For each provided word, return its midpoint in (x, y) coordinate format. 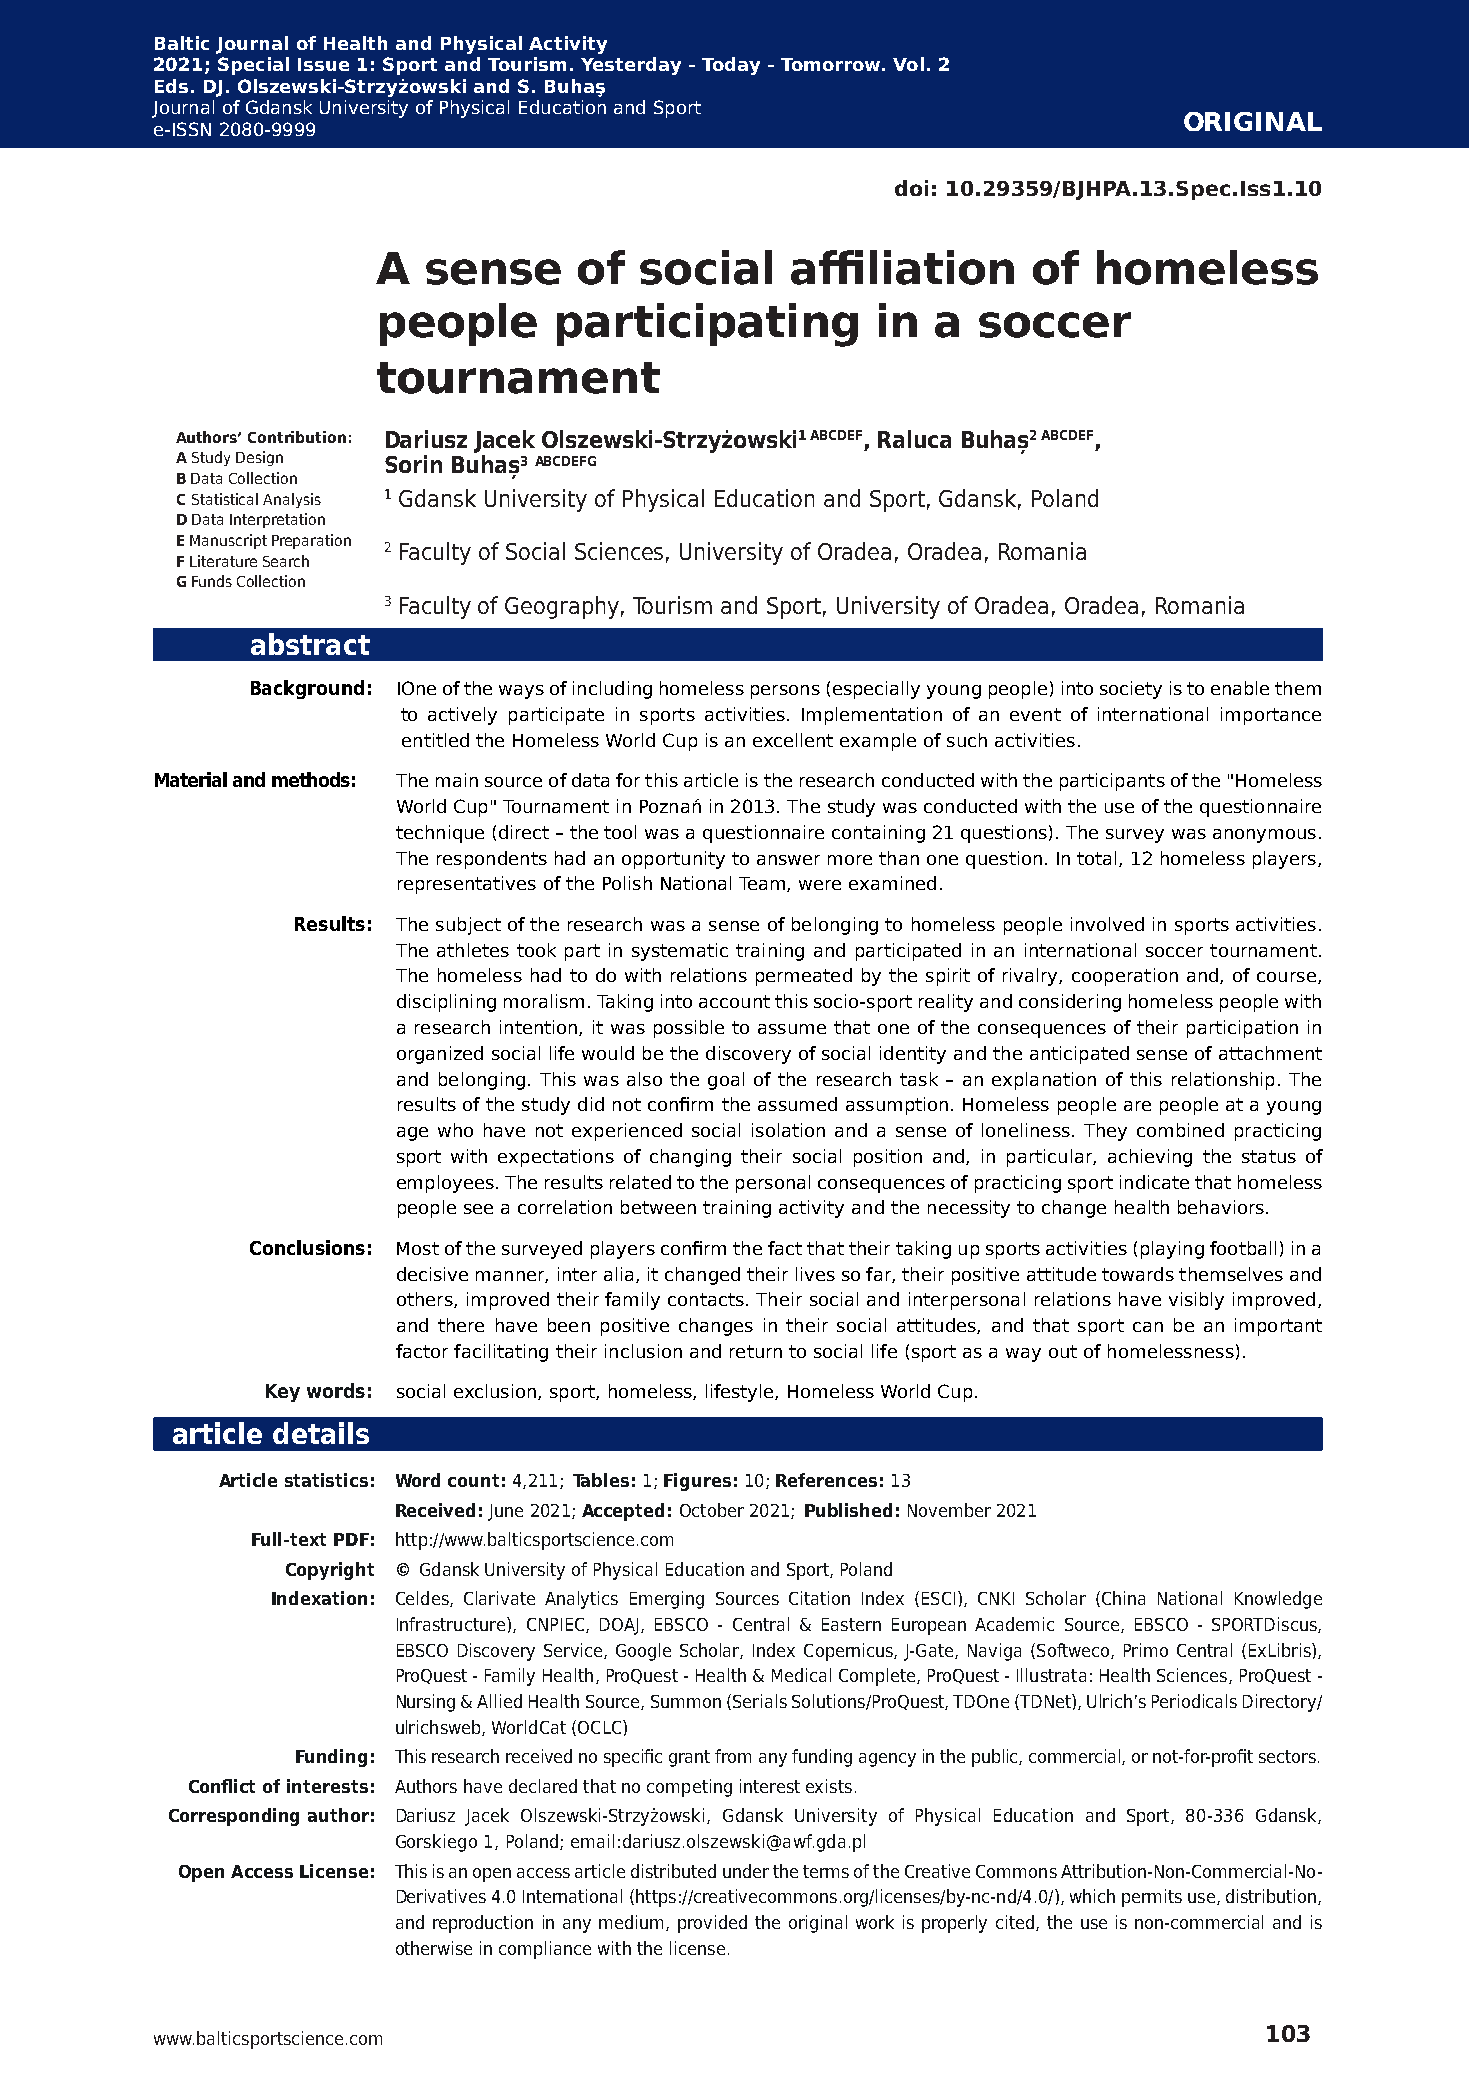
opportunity (673, 860)
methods (311, 779)
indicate (1154, 1182)
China (1123, 1598)
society (1131, 690)
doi (911, 188)
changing (690, 1158)
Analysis (292, 500)
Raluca (914, 439)
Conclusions (307, 1247)
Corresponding (234, 1817)
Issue (323, 64)
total (1096, 858)
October (712, 1510)
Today (731, 66)
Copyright (330, 1571)
